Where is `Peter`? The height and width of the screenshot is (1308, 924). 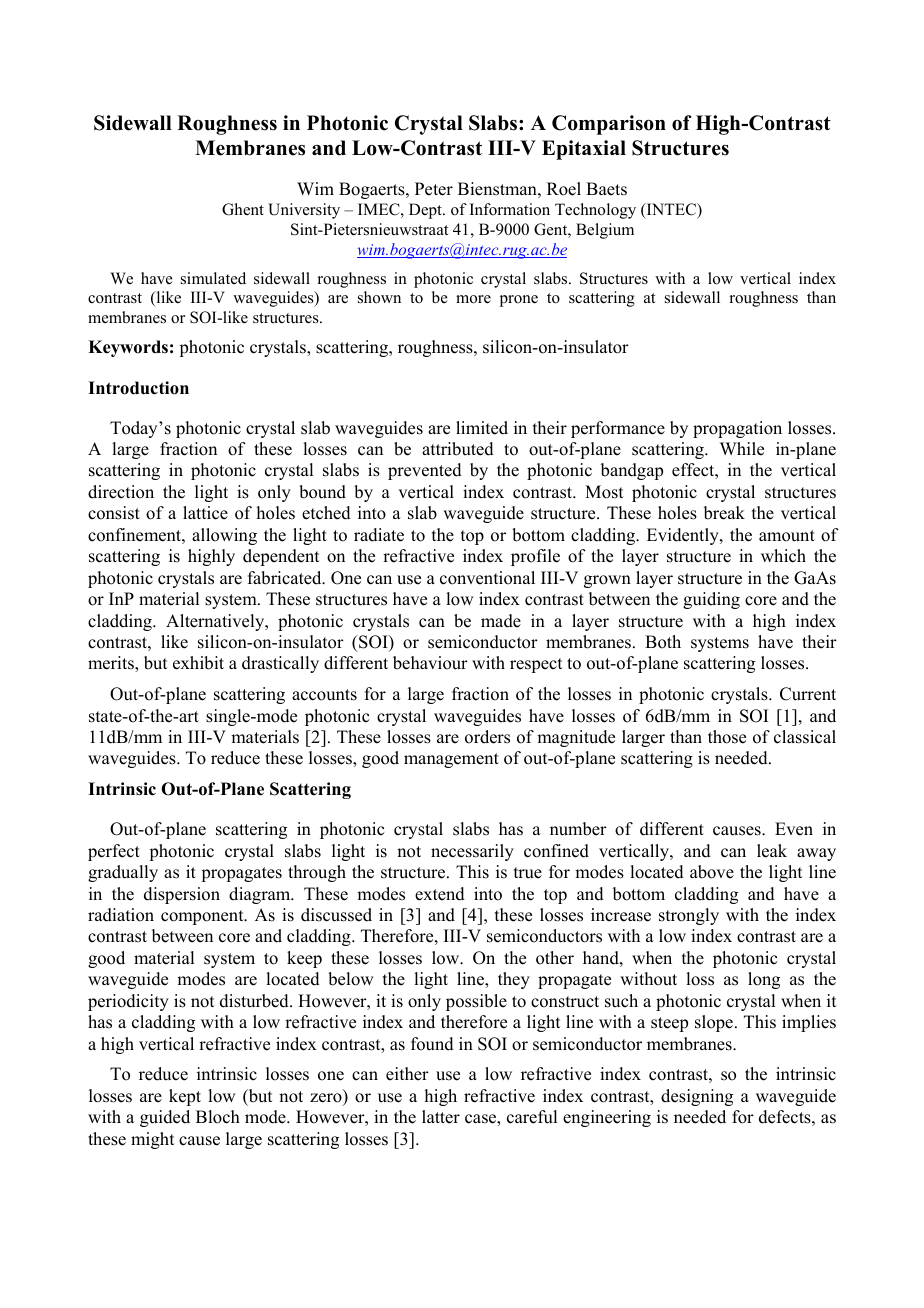 Peter is located at coordinates (434, 189).
